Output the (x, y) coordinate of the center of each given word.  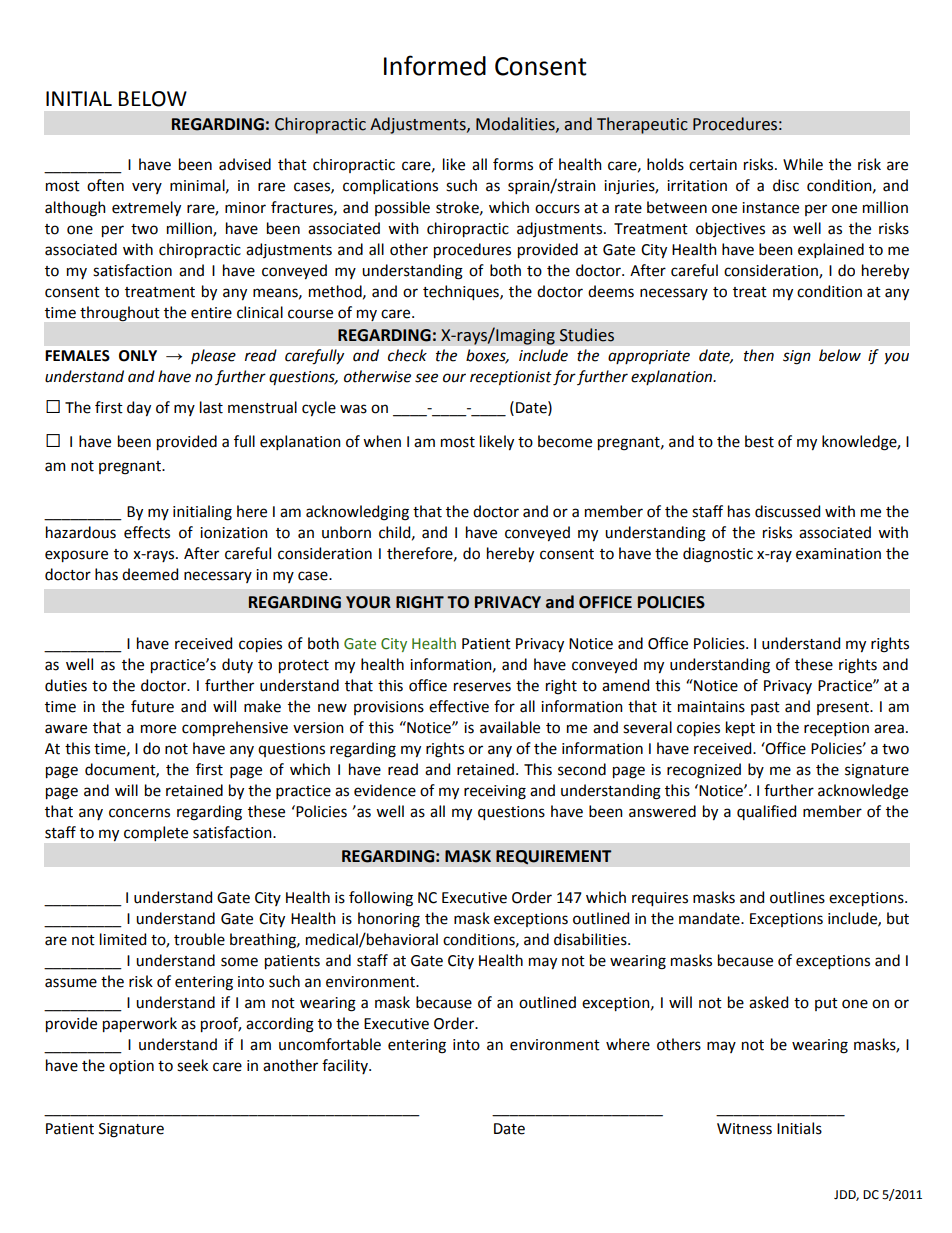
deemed (150, 574)
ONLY (138, 356)
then (759, 355)
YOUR (368, 602)
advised (245, 164)
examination (838, 554)
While (803, 164)
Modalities (516, 124)
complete (156, 833)
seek (192, 1065)
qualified (766, 812)
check (407, 355)
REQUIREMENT (553, 857)
